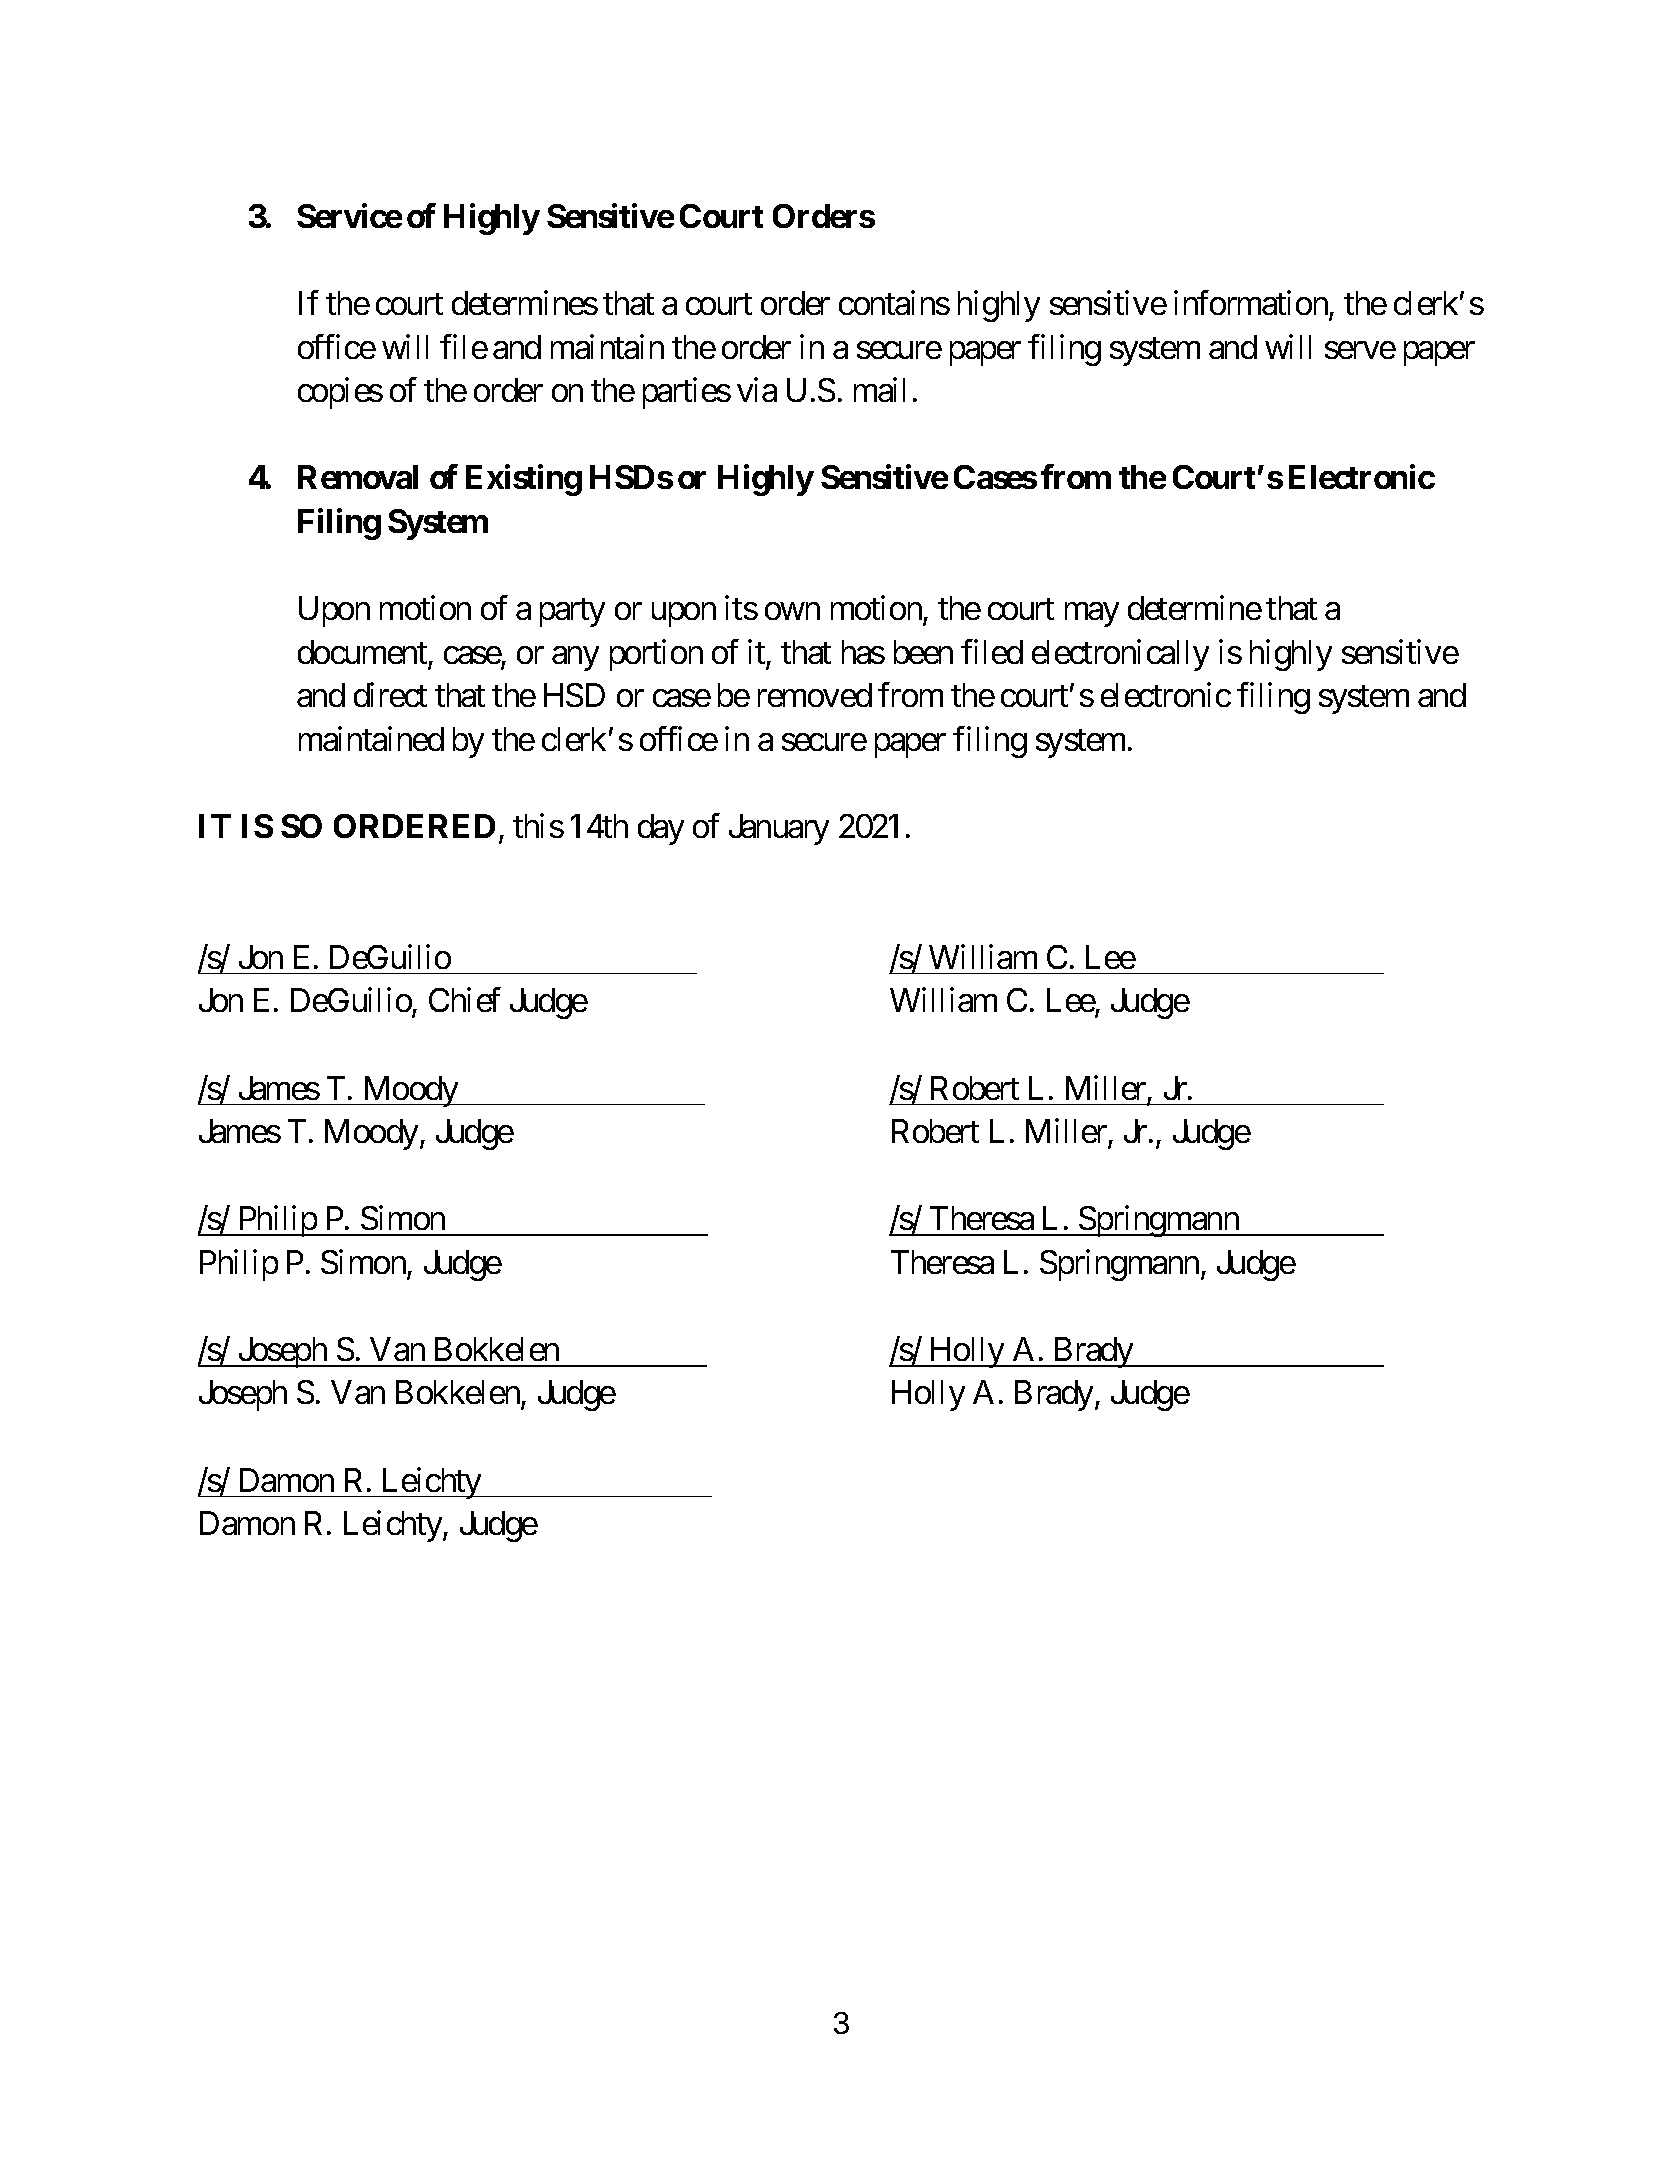  I want to click on via, so click(757, 390).
